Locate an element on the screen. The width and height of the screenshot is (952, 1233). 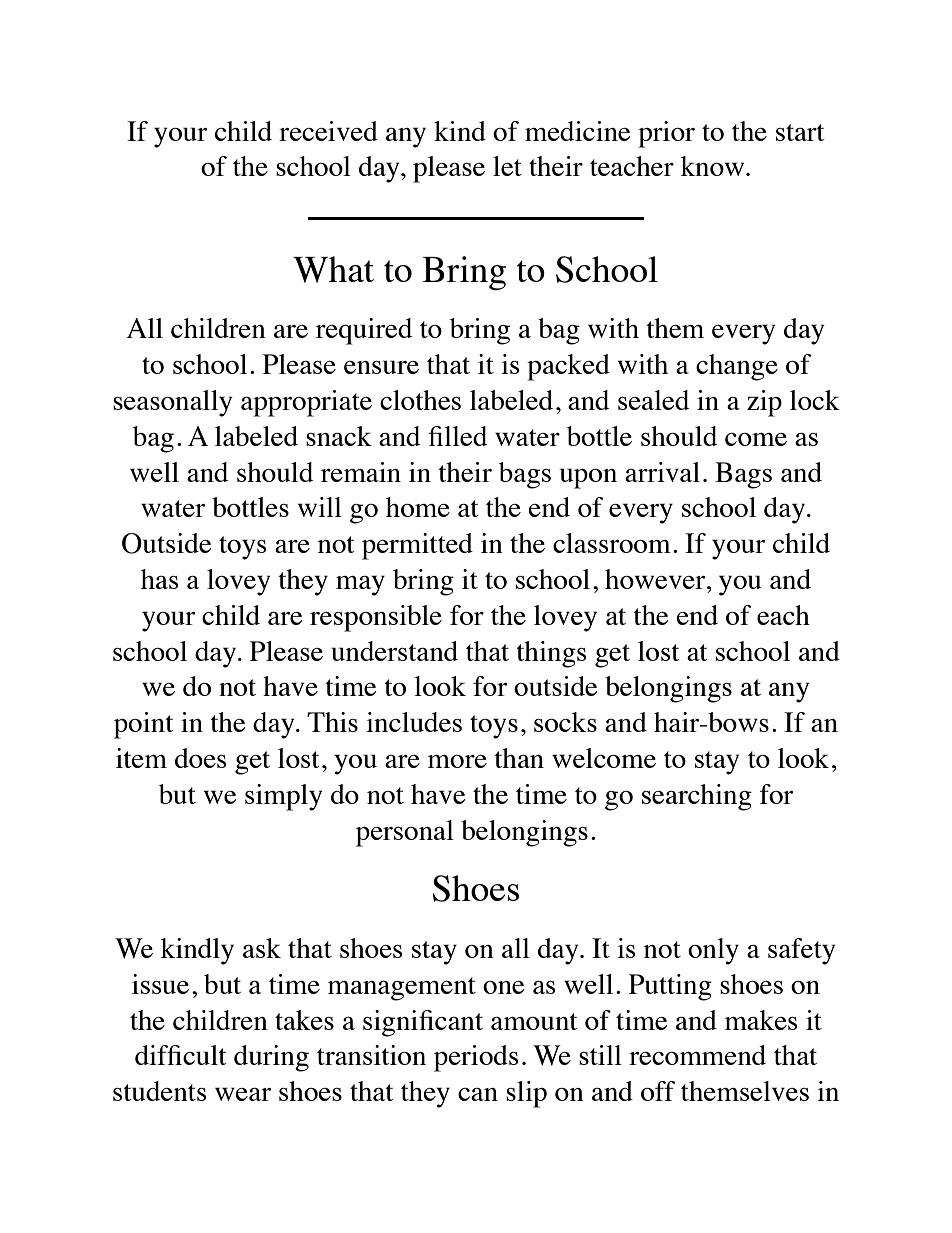
does is located at coordinates (201, 758).
